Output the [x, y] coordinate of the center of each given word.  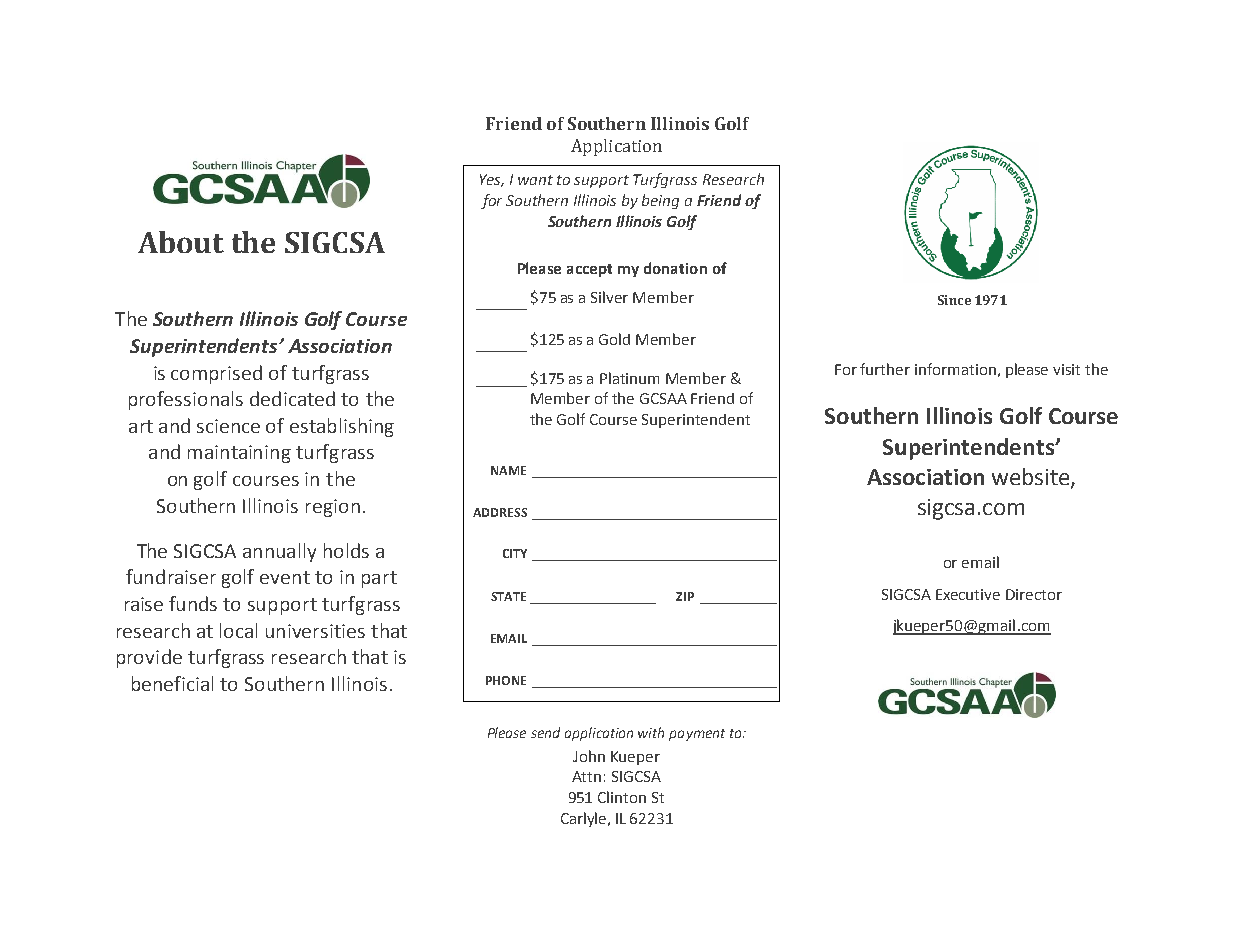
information [955, 369]
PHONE [506, 680]
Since [954, 300]
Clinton [622, 797]
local [238, 630]
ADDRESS [500, 512]
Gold [614, 339]
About [181, 242]
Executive [968, 594]
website [1032, 477]
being [660, 201]
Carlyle [585, 819]
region [333, 508]
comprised [216, 374]
